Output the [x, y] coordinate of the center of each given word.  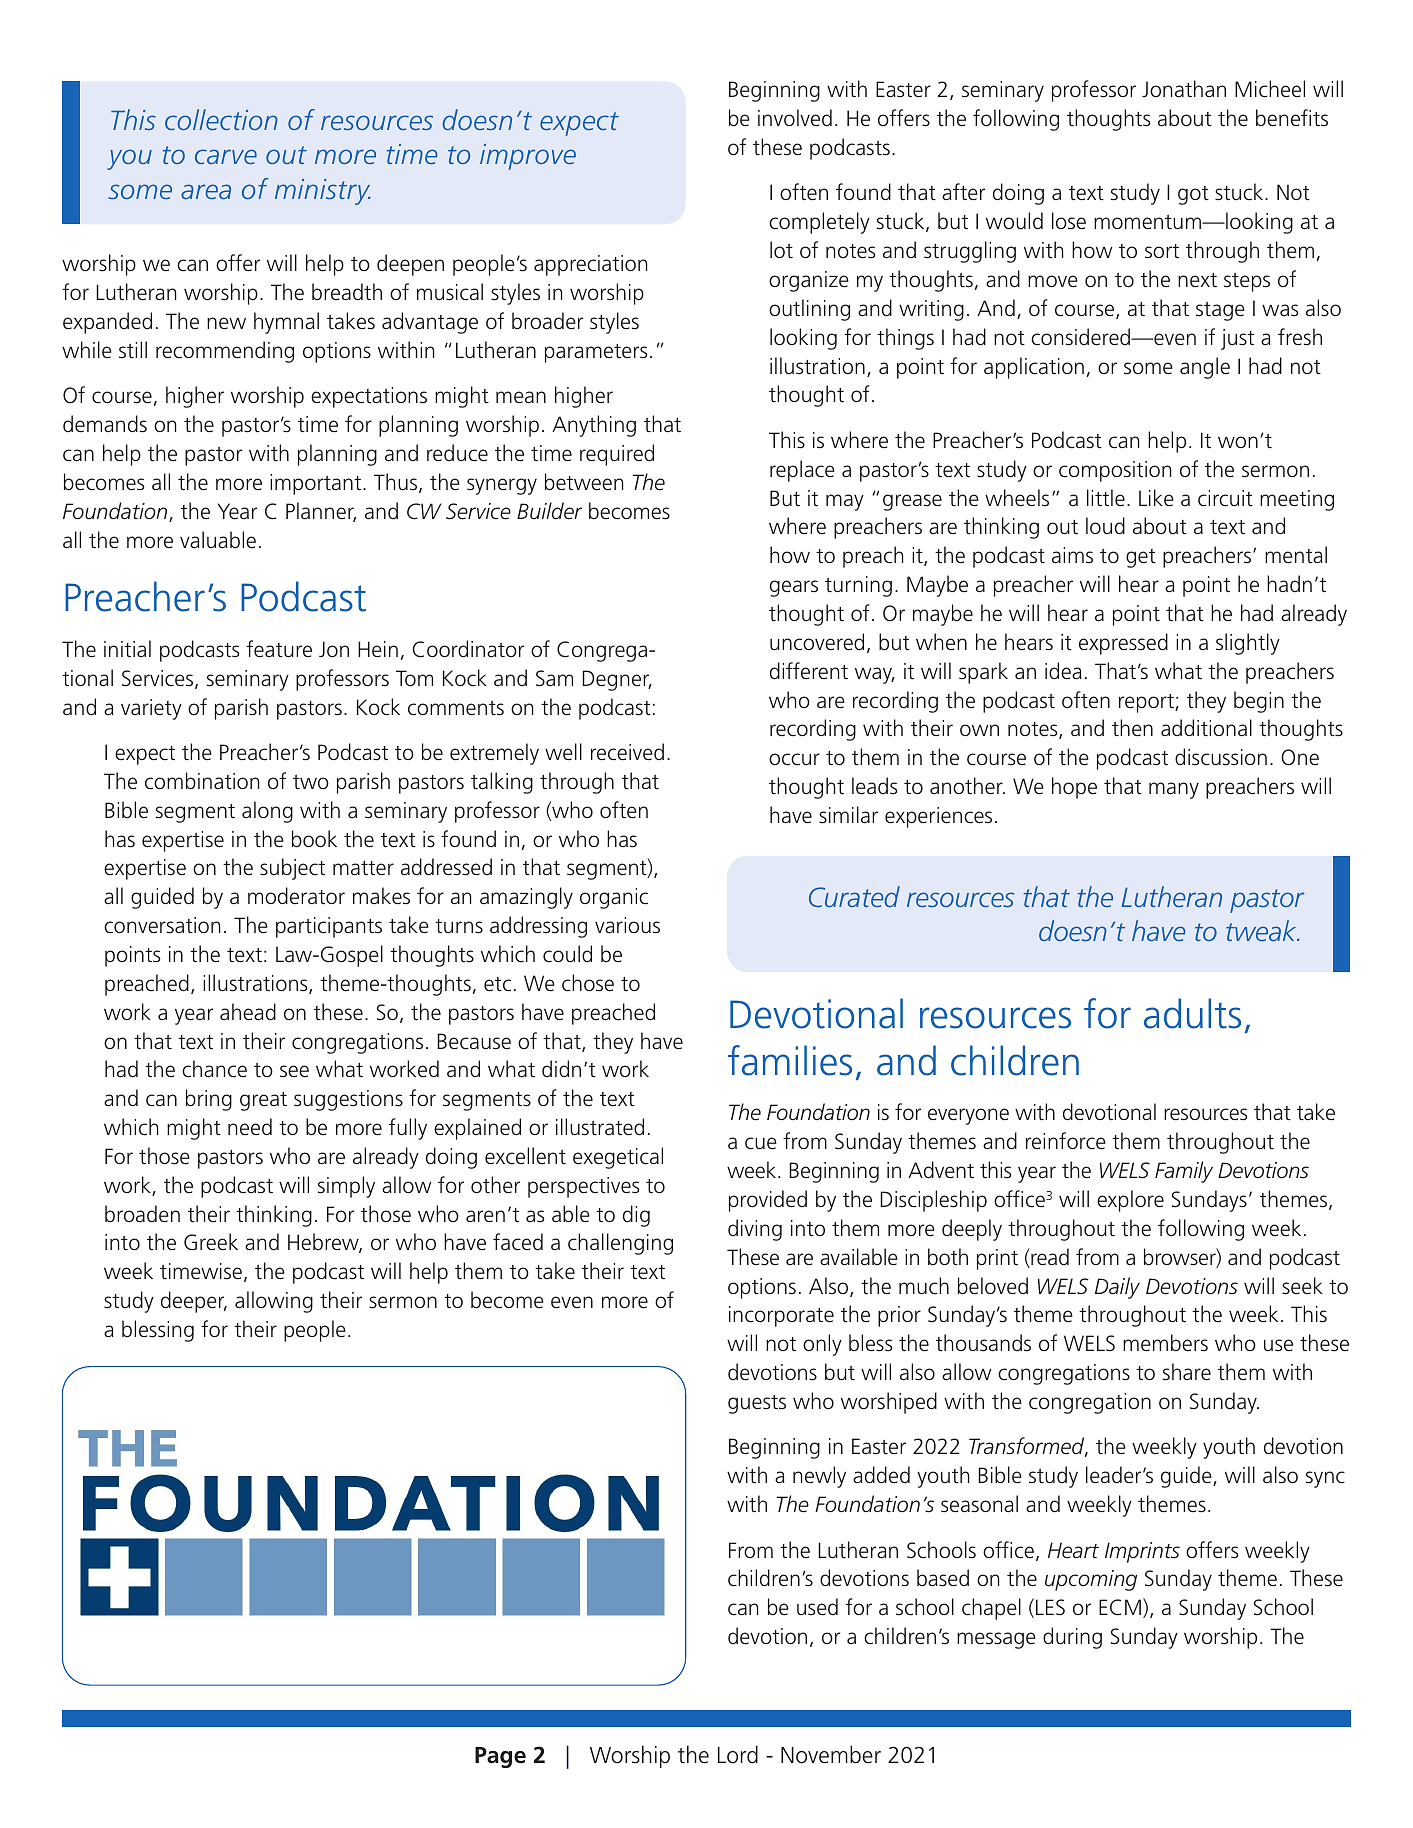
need [250, 1126]
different [809, 671]
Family [1184, 1172]
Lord [738, 1754]
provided [768, 1201]
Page [500, 1757]
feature [279, 649]
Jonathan [1184, 89]
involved [795, 117]
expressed [1123, 644]
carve [226, 156]
